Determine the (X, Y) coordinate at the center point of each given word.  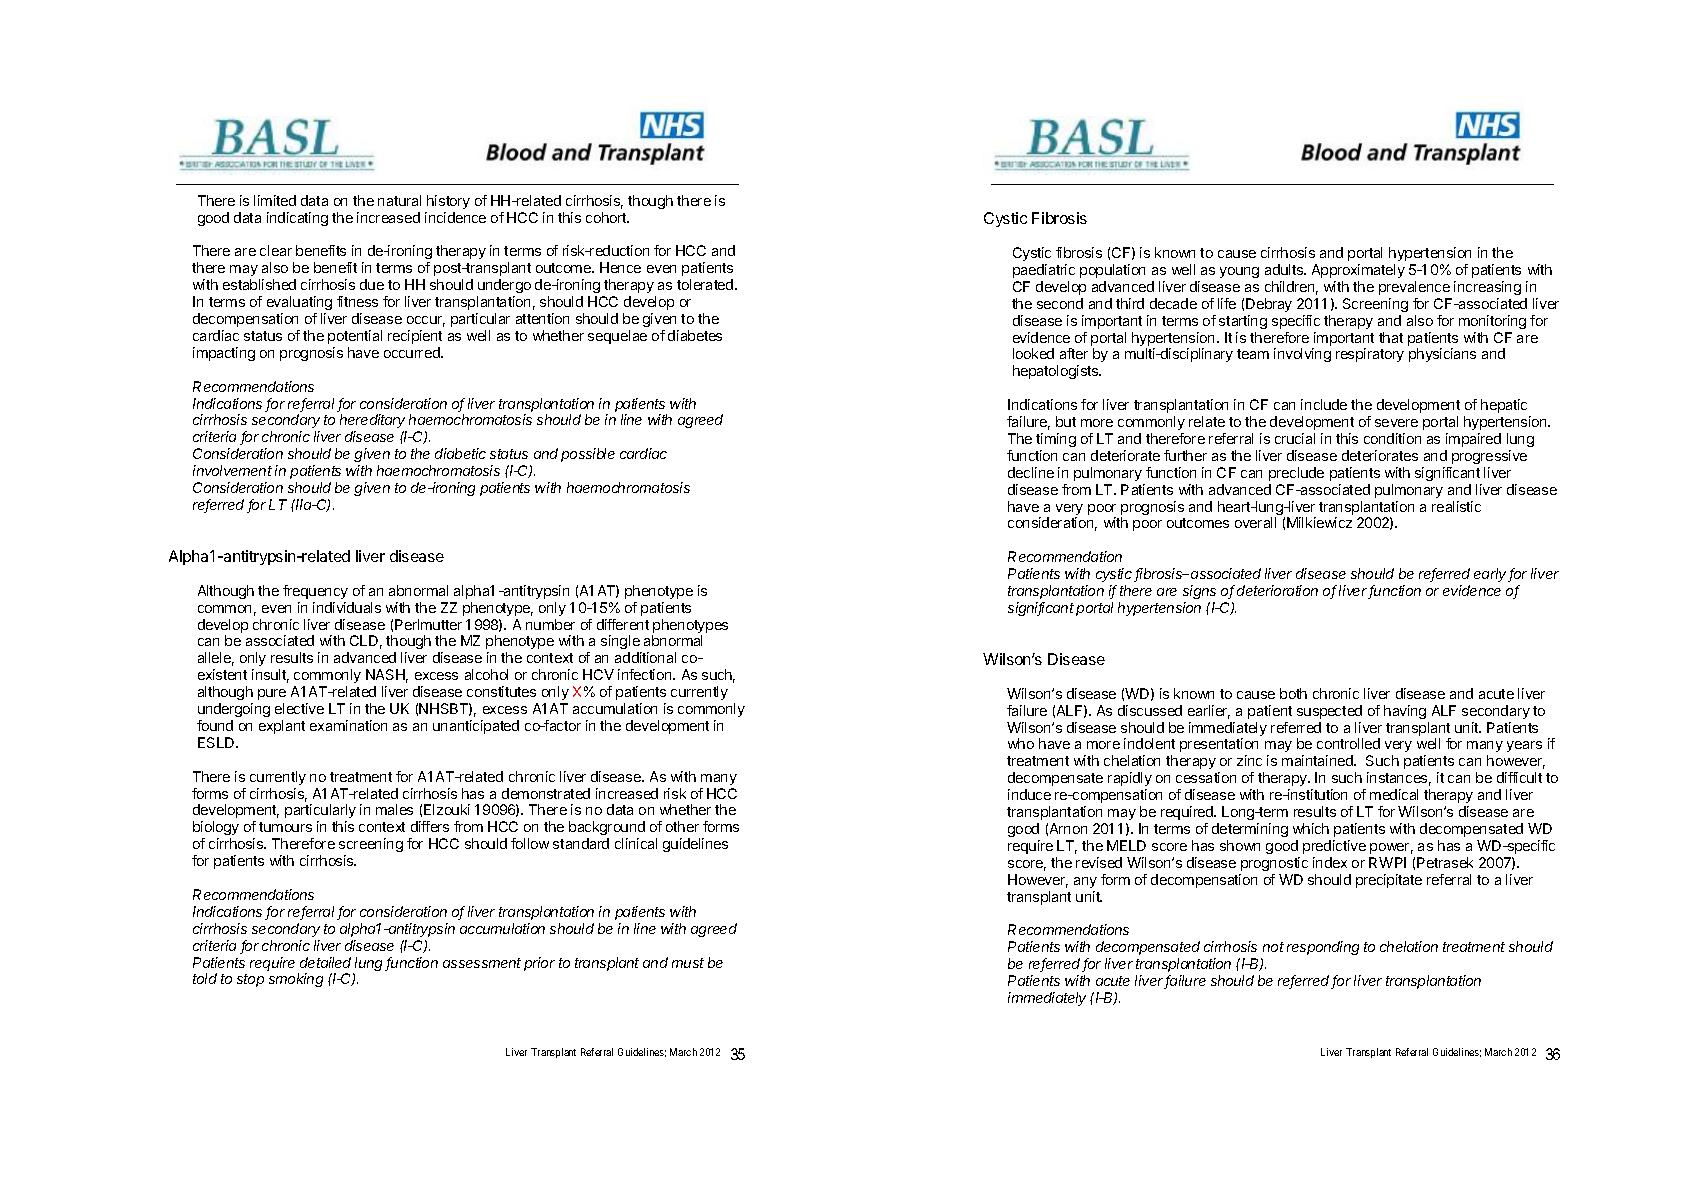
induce (1029, 794)
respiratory (1370, 355)
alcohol (486, 674)
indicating (297, 219)
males (394, 809)
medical (1394, 794)
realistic (1456, 506)
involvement (232, 470)
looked (1033, 353)
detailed (325, 962)
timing (1056, 440)
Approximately (1358, 271)
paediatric (1044, 271)
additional (645, 657)
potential (355, 337)
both (1293, 693)
